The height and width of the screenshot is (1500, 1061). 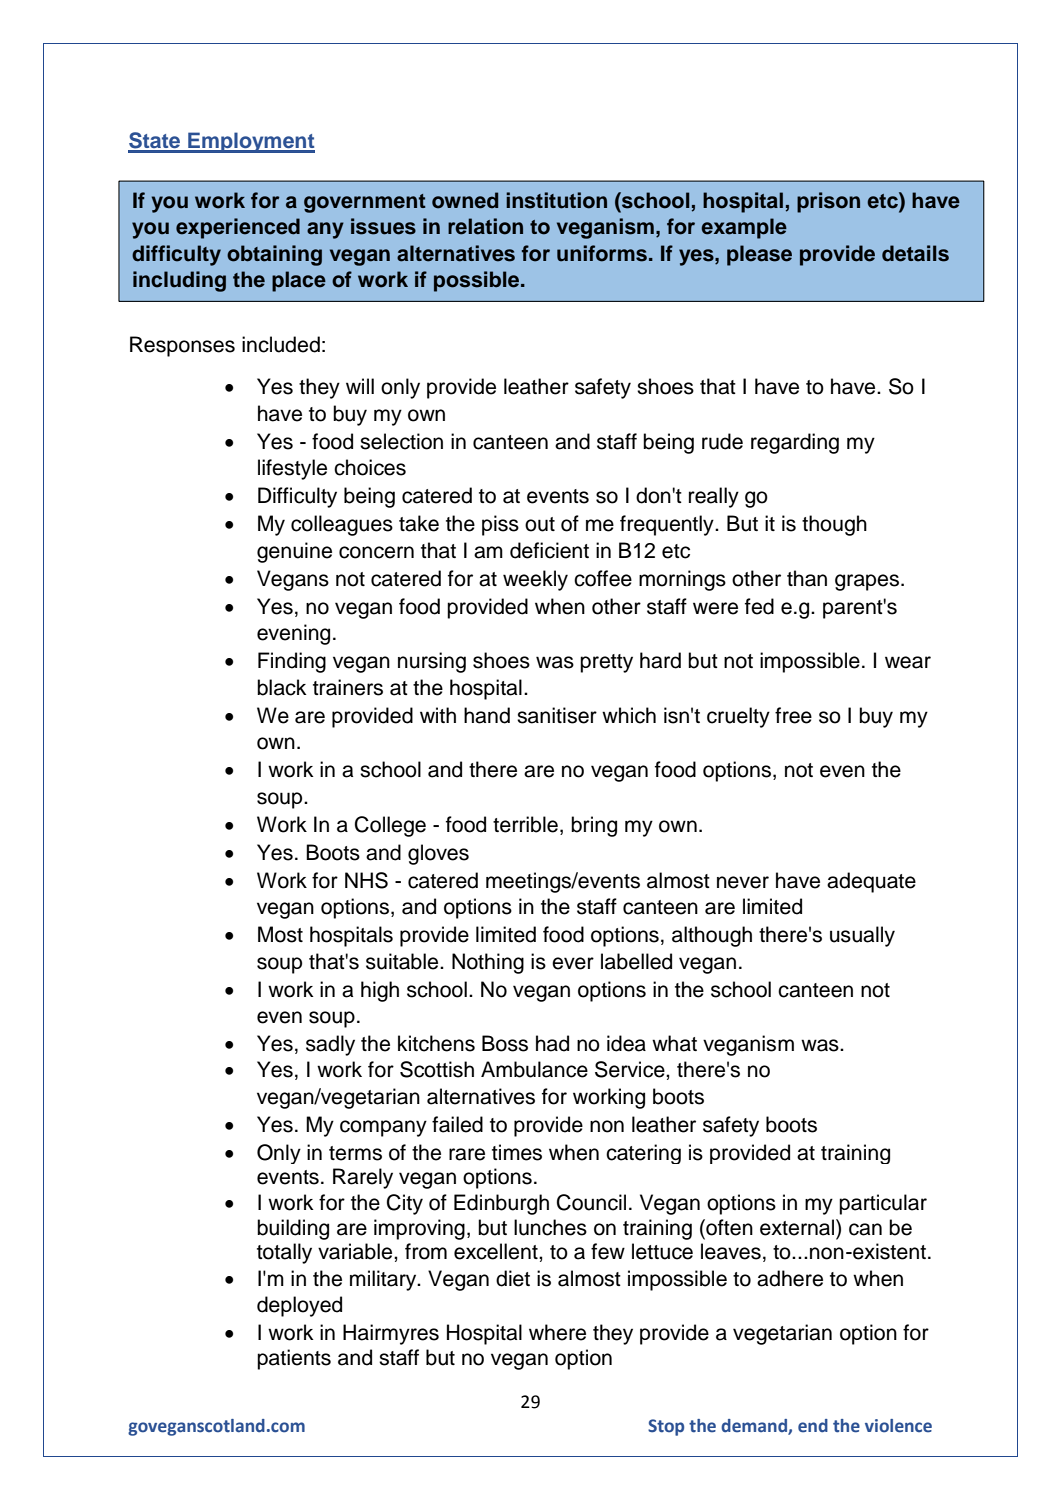 I want to click on terrible, so click(x=525, y=824).
